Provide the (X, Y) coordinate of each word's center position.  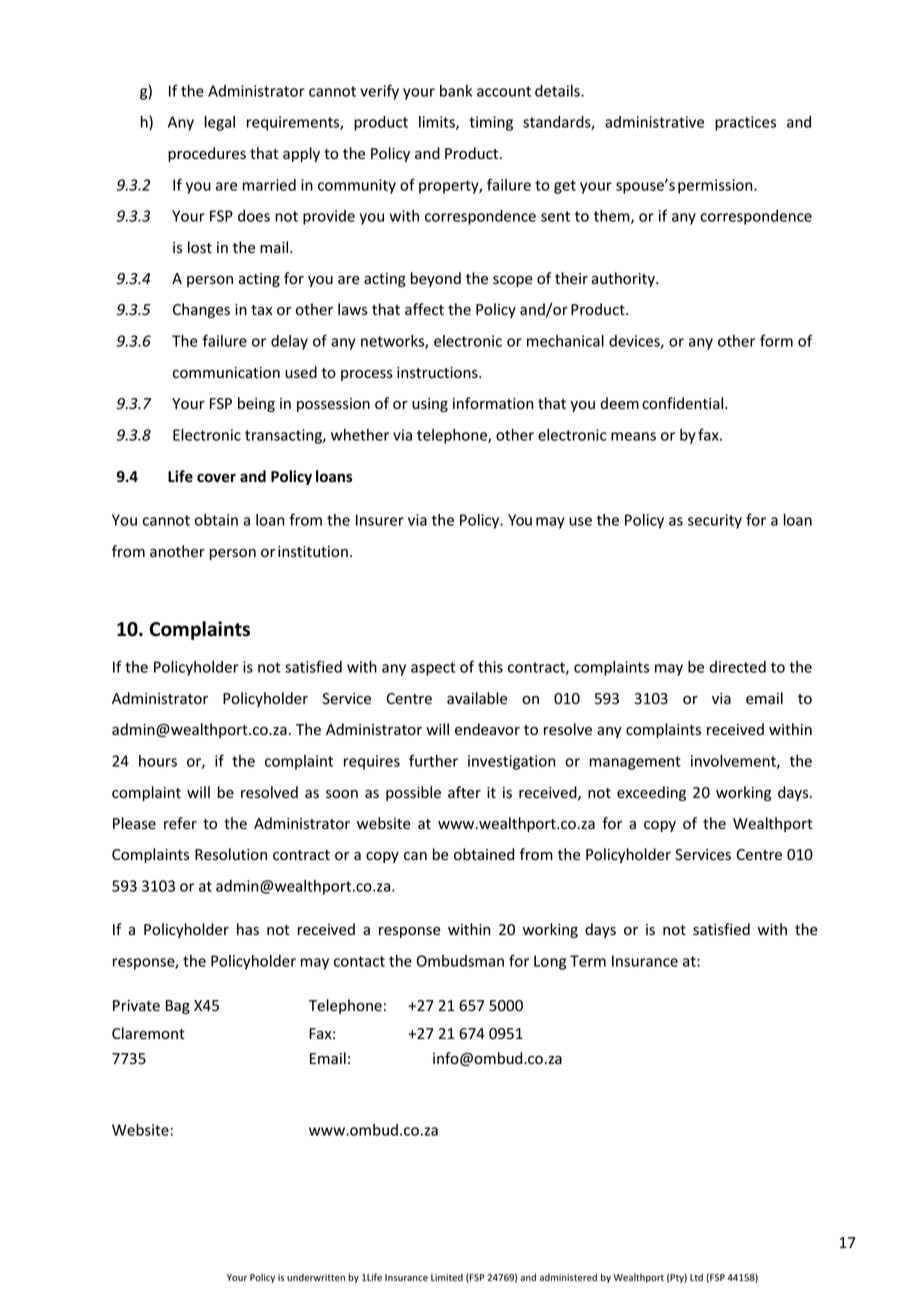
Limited (447, 1277)
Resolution (231, 854)
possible (413, 793)
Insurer (380, 520)
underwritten (316, 1278)
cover (216, 478)
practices (745, 123)
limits (438, 123)
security (715, 521)
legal (220, 123)
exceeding (651, 793)
